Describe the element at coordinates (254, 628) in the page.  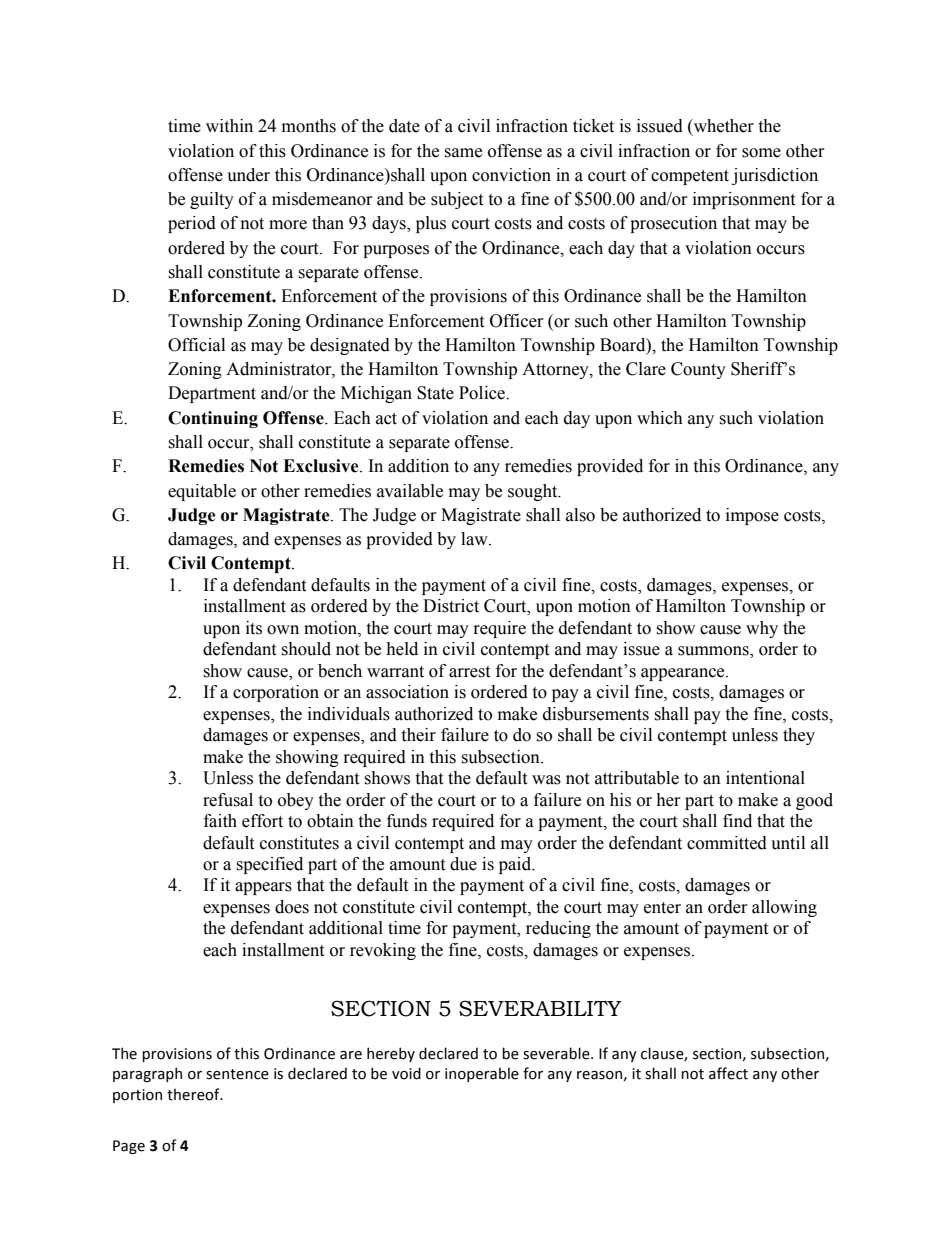
I see `its` at that location.
